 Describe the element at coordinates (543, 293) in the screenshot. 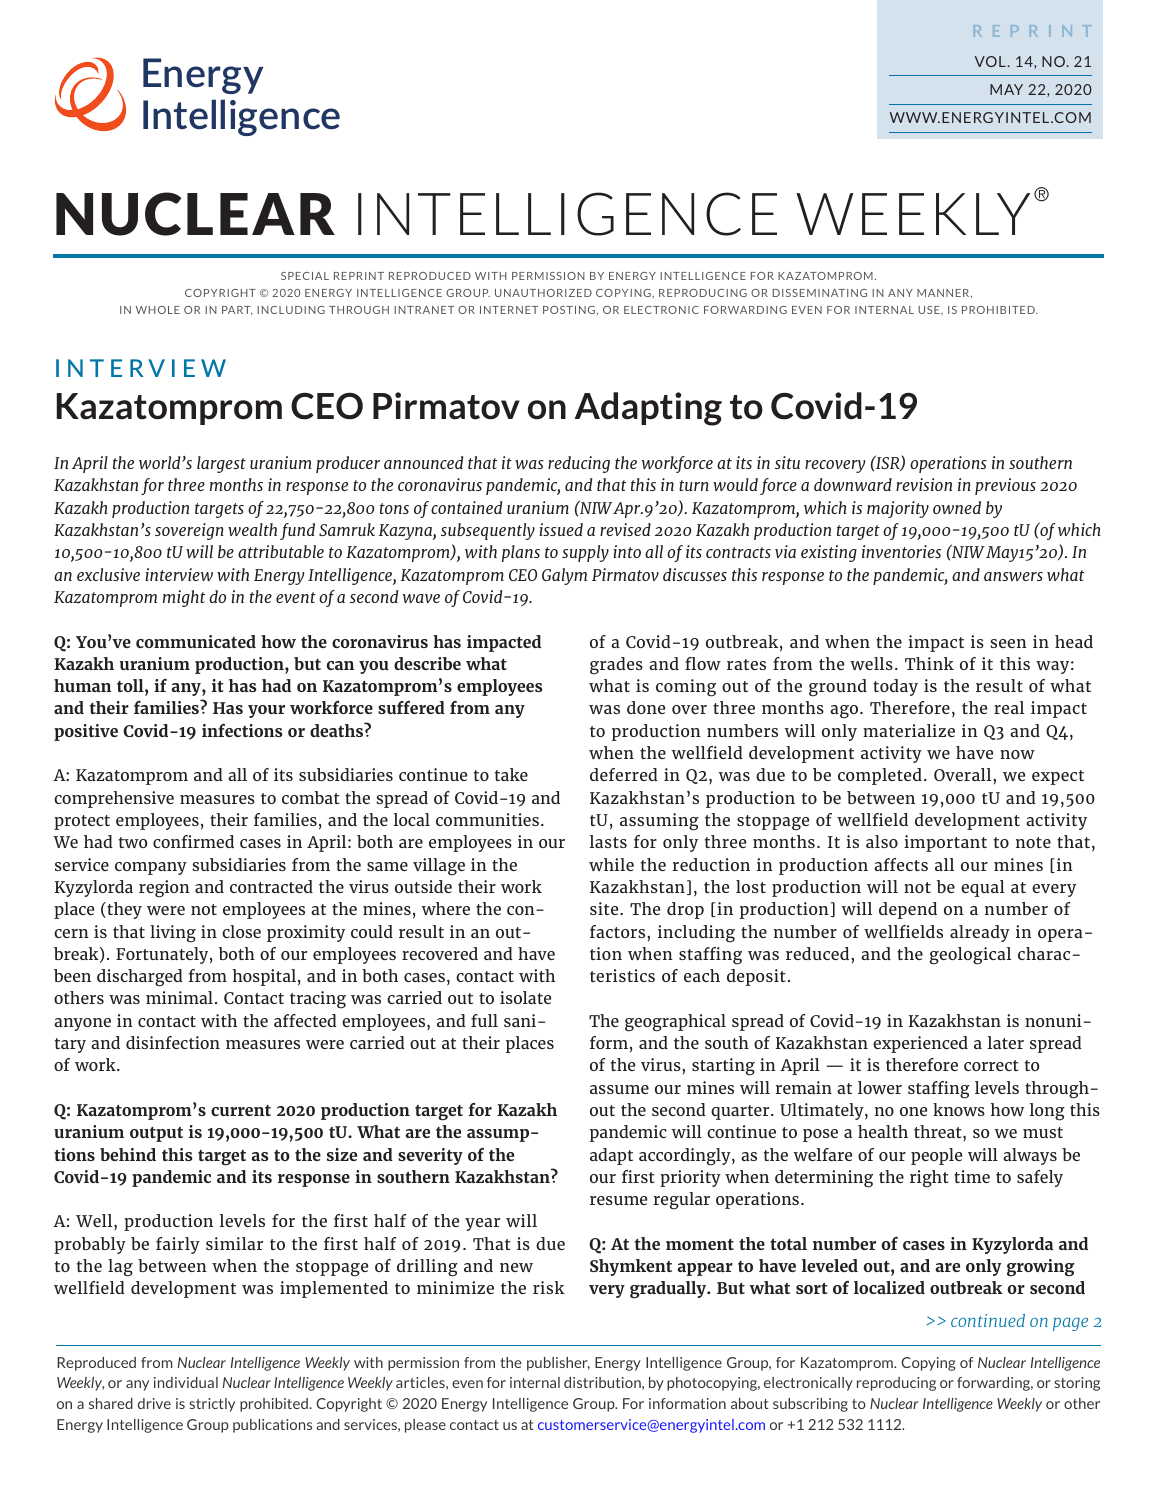

I see `UNAUTHORIZED` at that location.
